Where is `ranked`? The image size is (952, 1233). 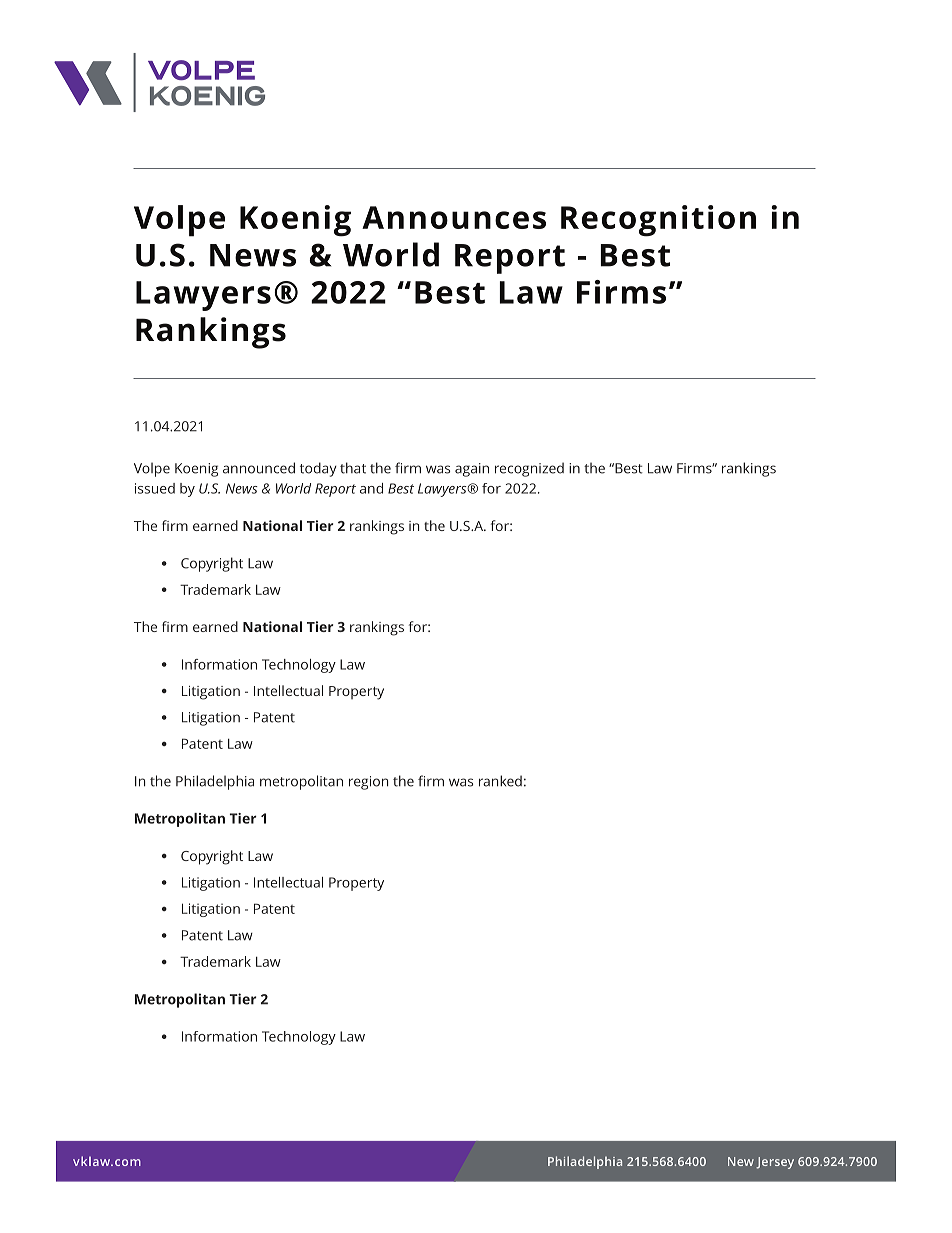
ranked is located at coordinates (500, 781).
